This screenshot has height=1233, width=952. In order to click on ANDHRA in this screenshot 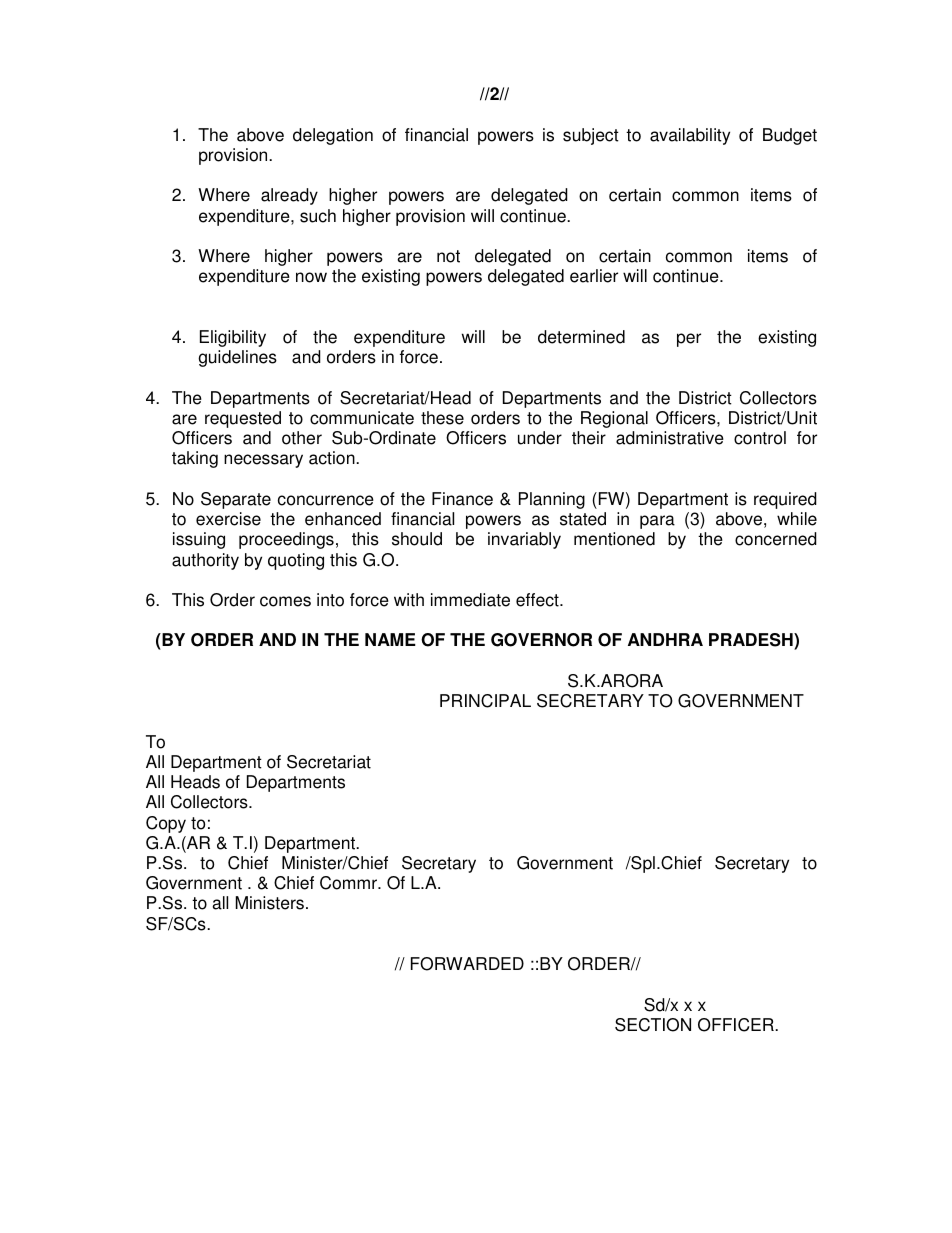, I will do `click(665, 639)`.
